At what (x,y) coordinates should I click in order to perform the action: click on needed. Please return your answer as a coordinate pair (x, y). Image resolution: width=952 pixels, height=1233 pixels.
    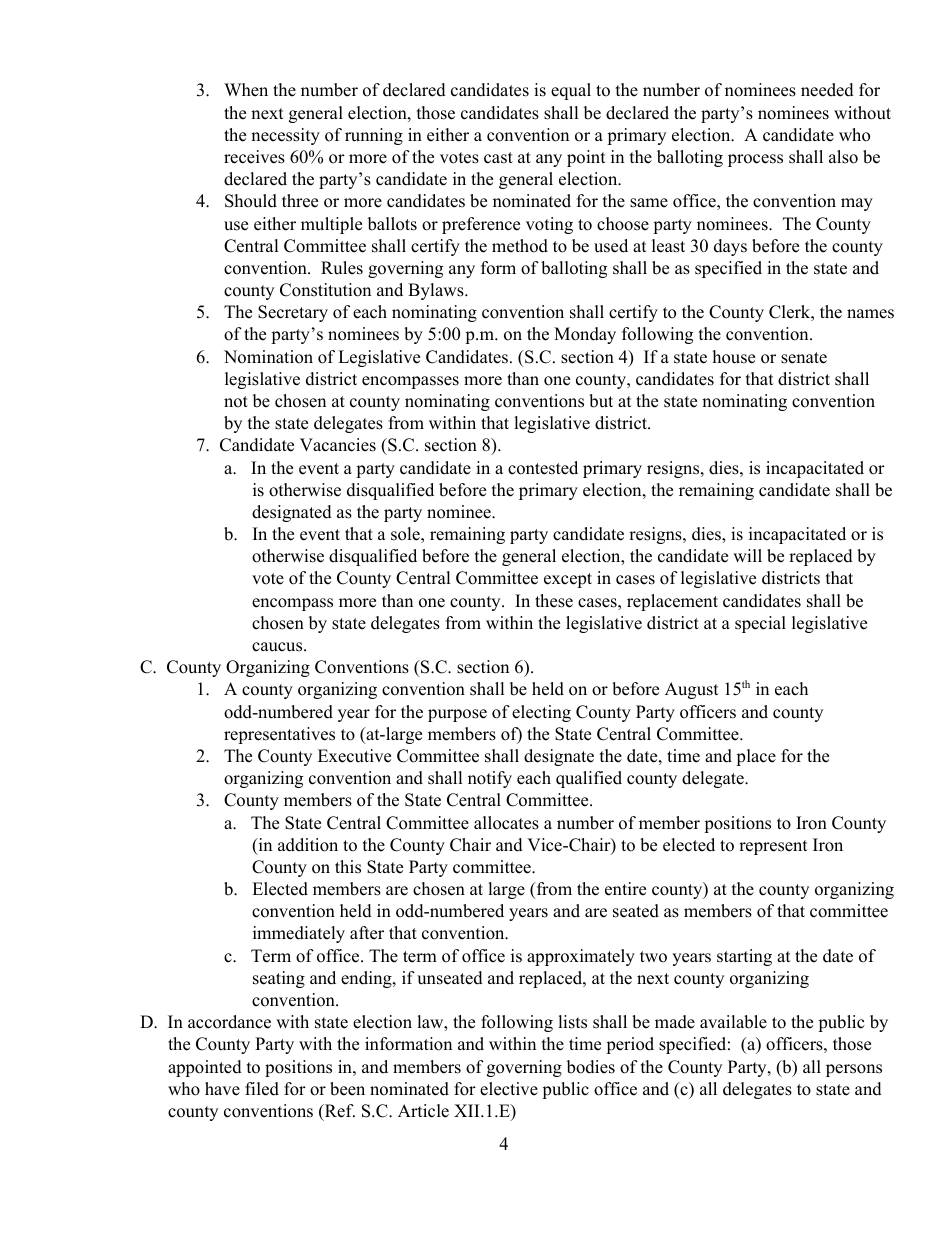
    Looking at the image, I should click on (827, 90).
